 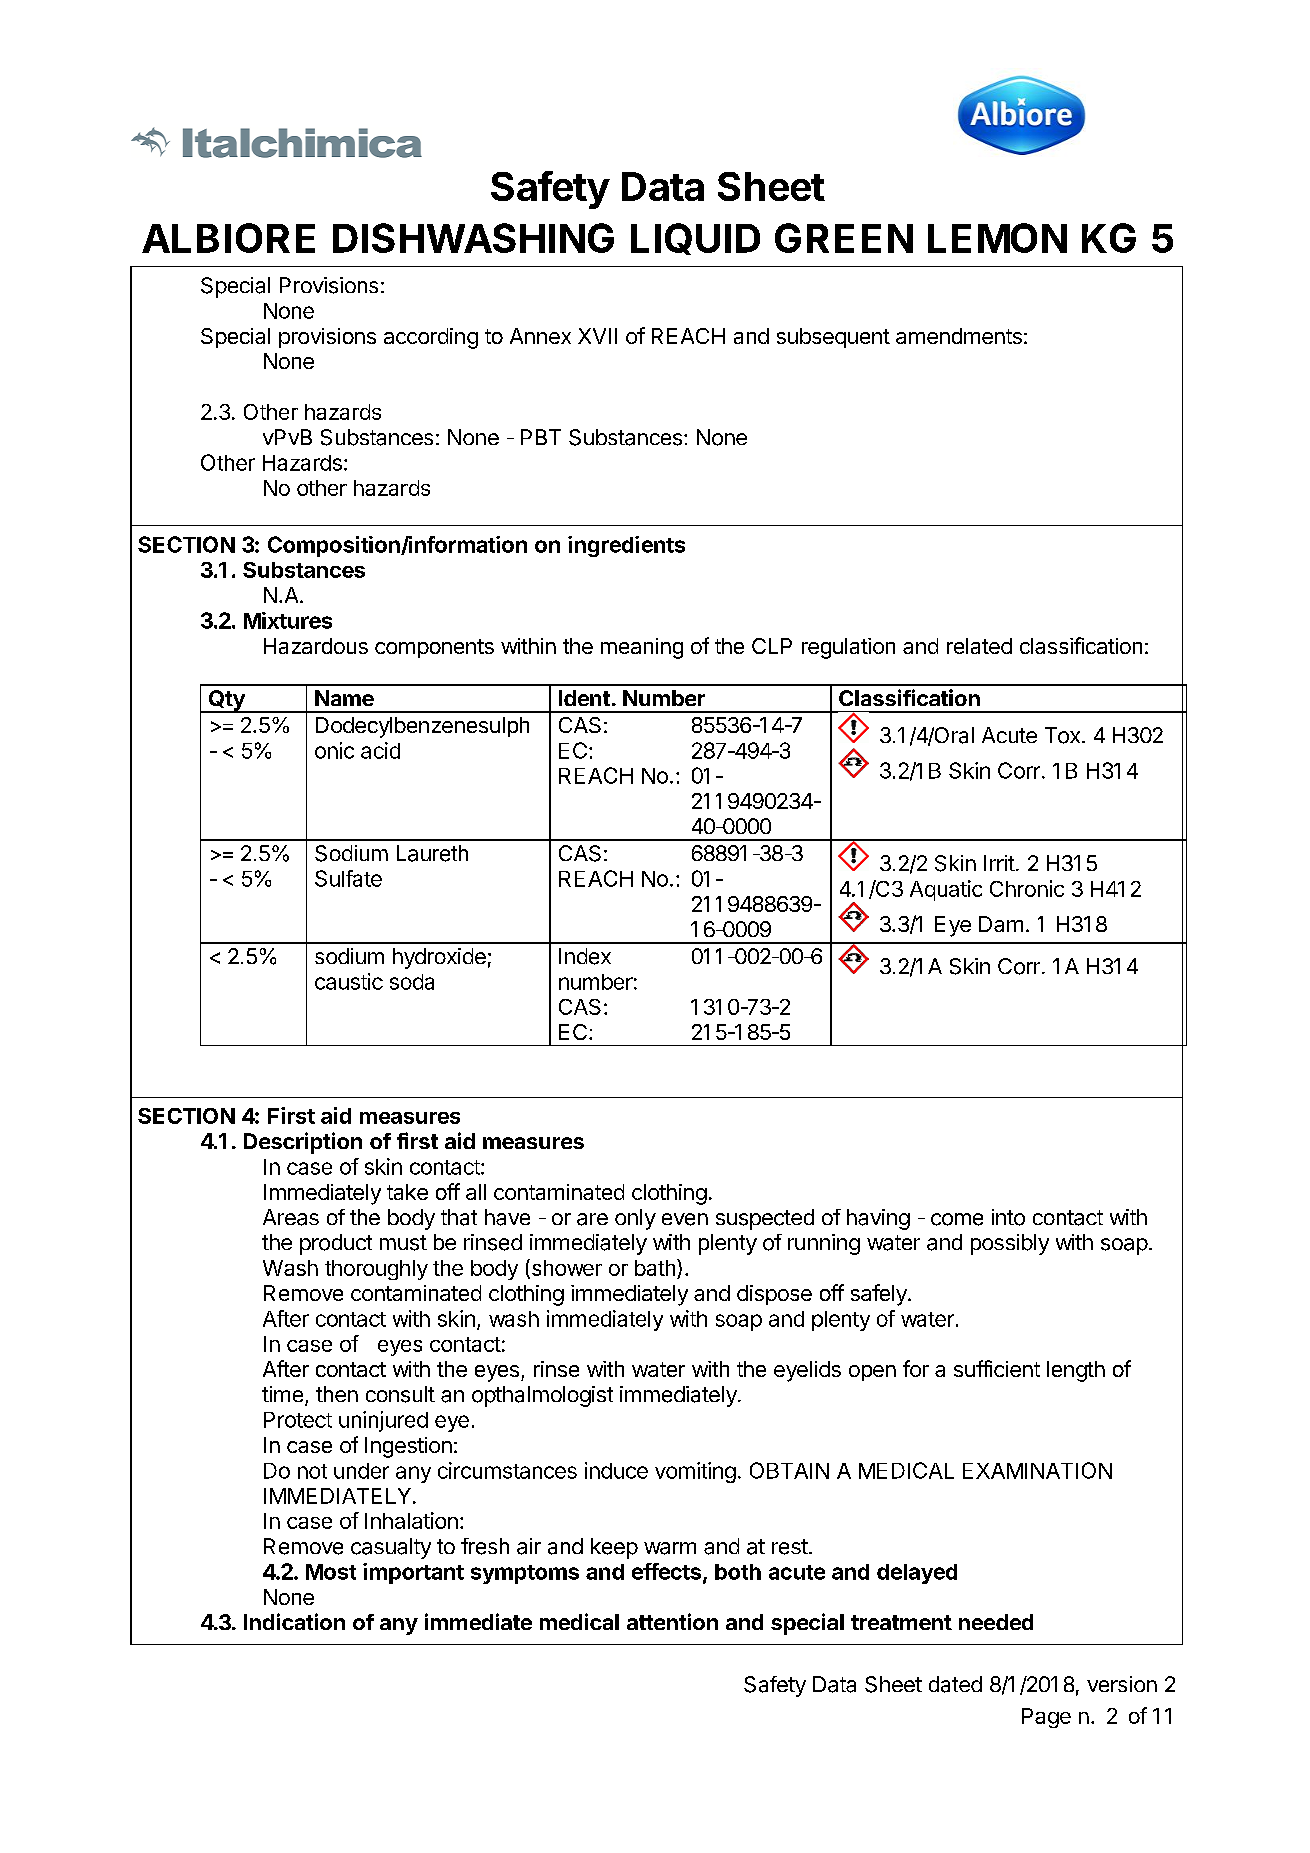 What do you see at coordinates (959, 336) in the screenshot?
I see `amendments` at bounding box center [959, 336].
